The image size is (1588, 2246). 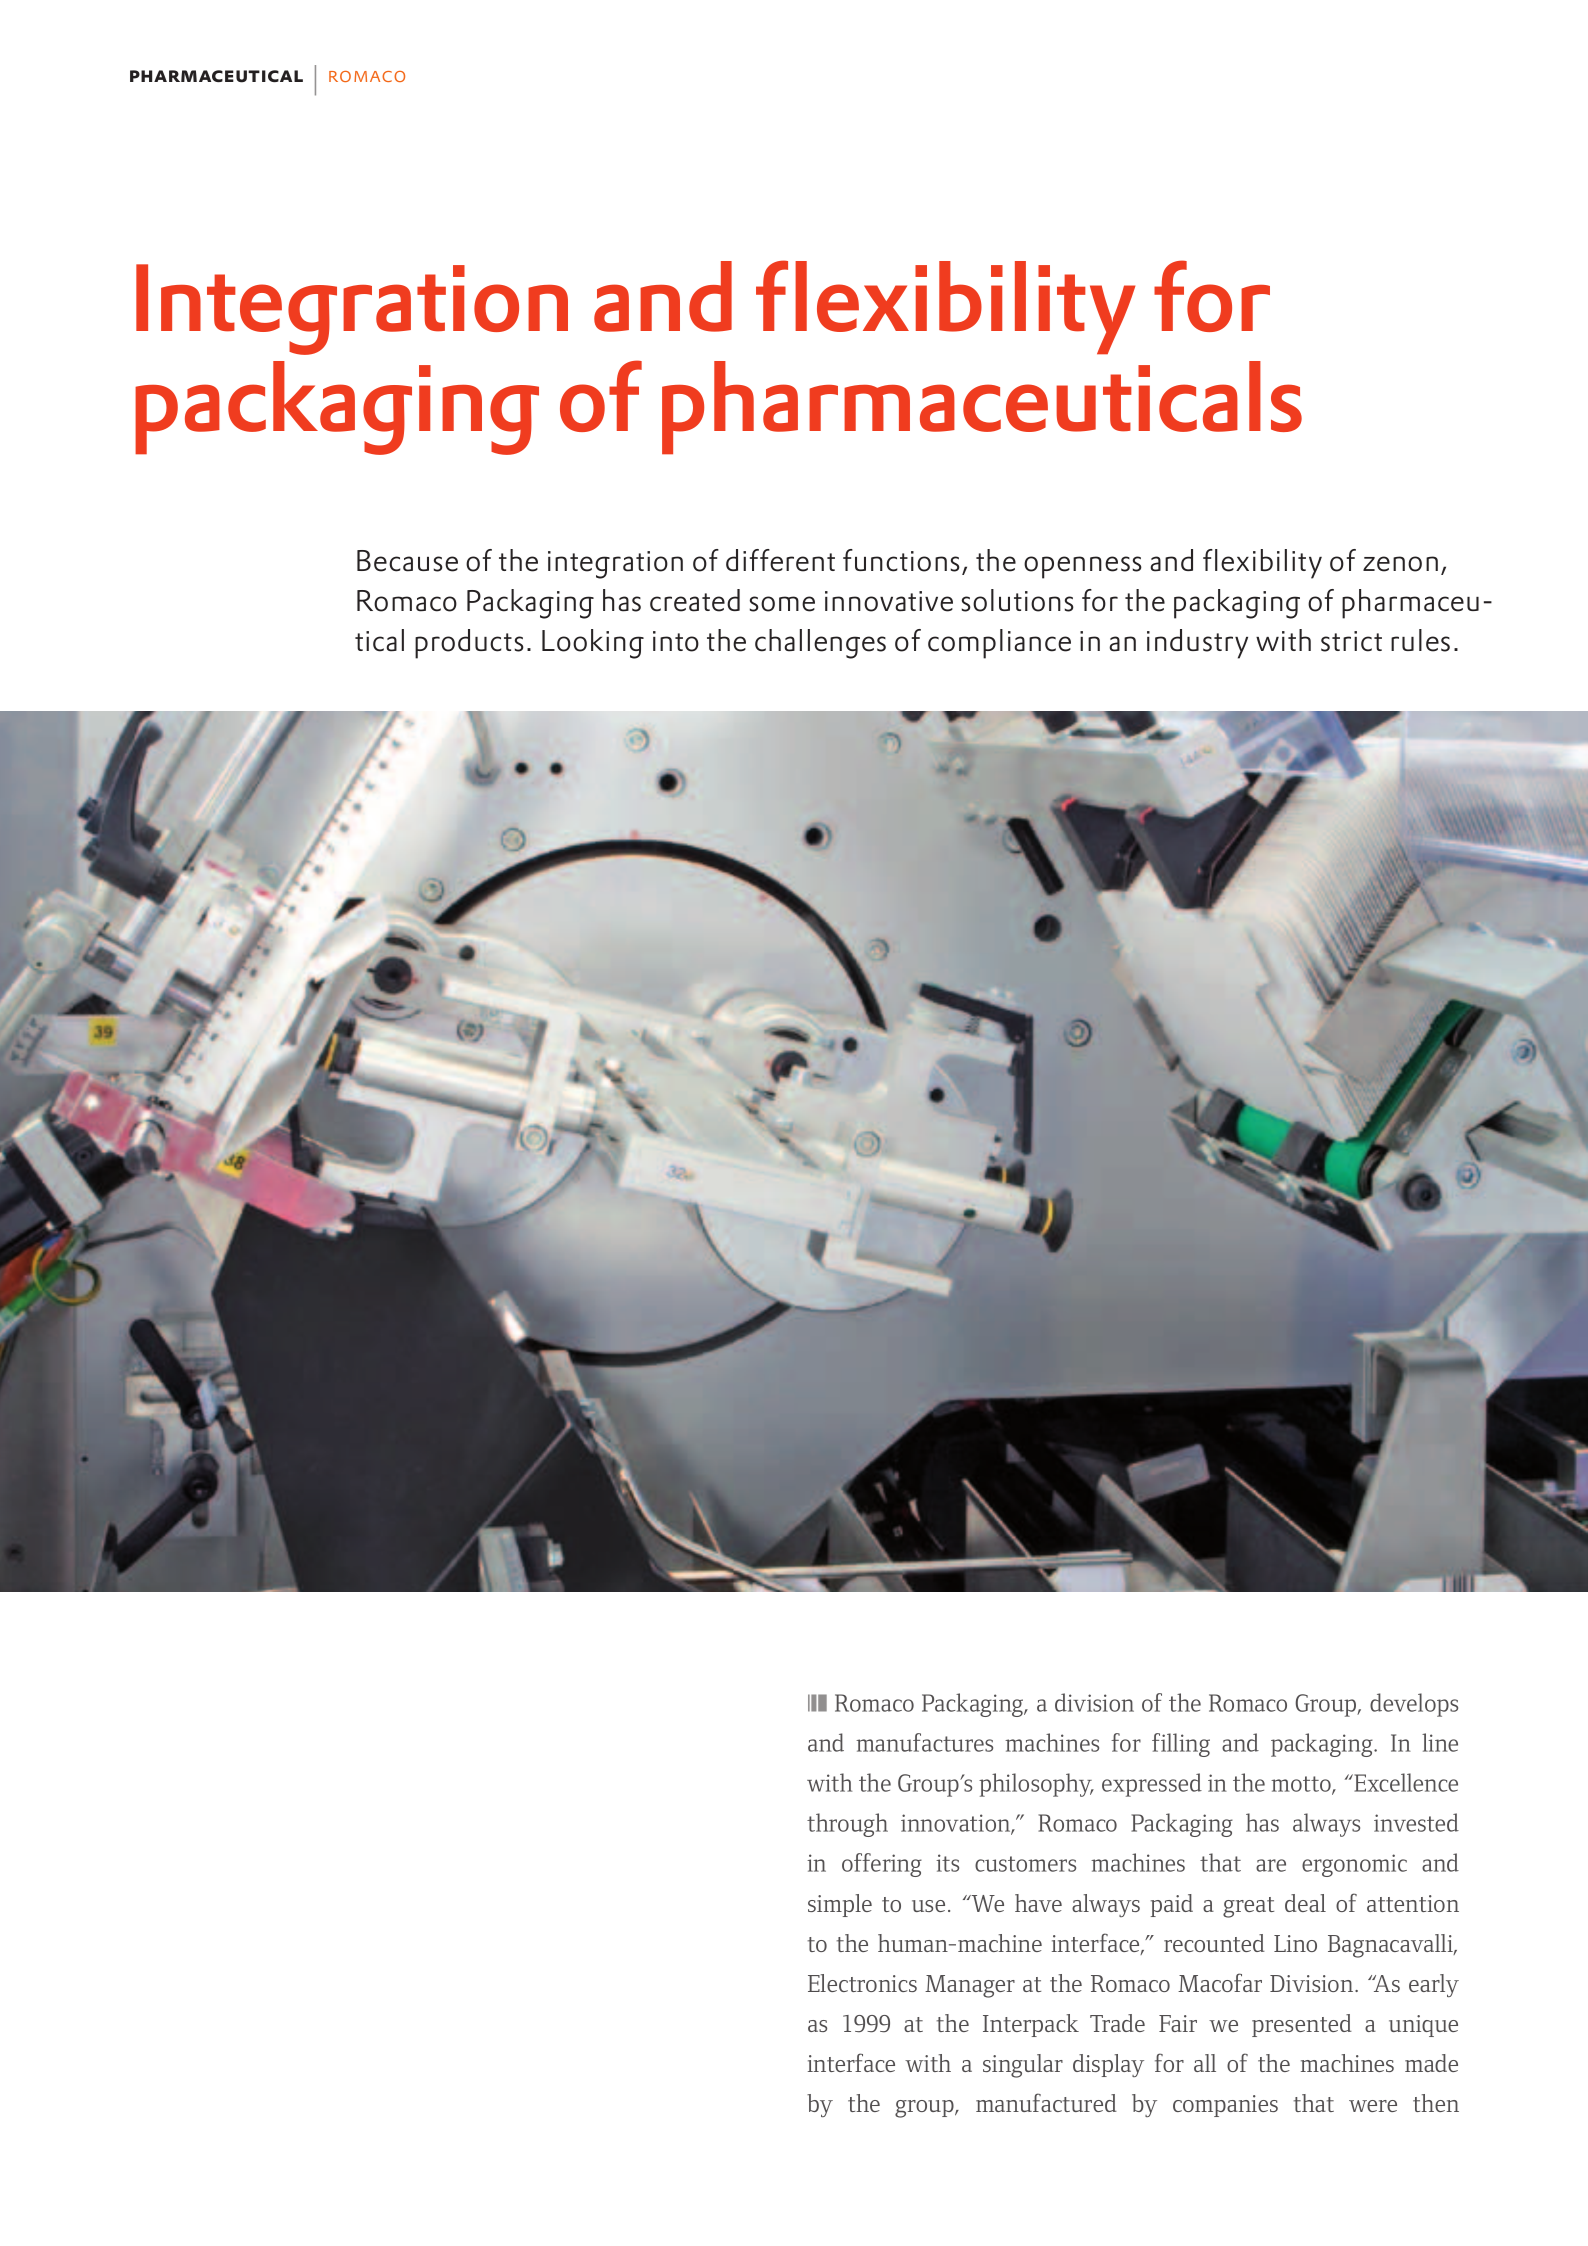 What do you see at coordinates (593, 644) in the screenshot?
I see `Looking` at bounding box center [593, 644].
